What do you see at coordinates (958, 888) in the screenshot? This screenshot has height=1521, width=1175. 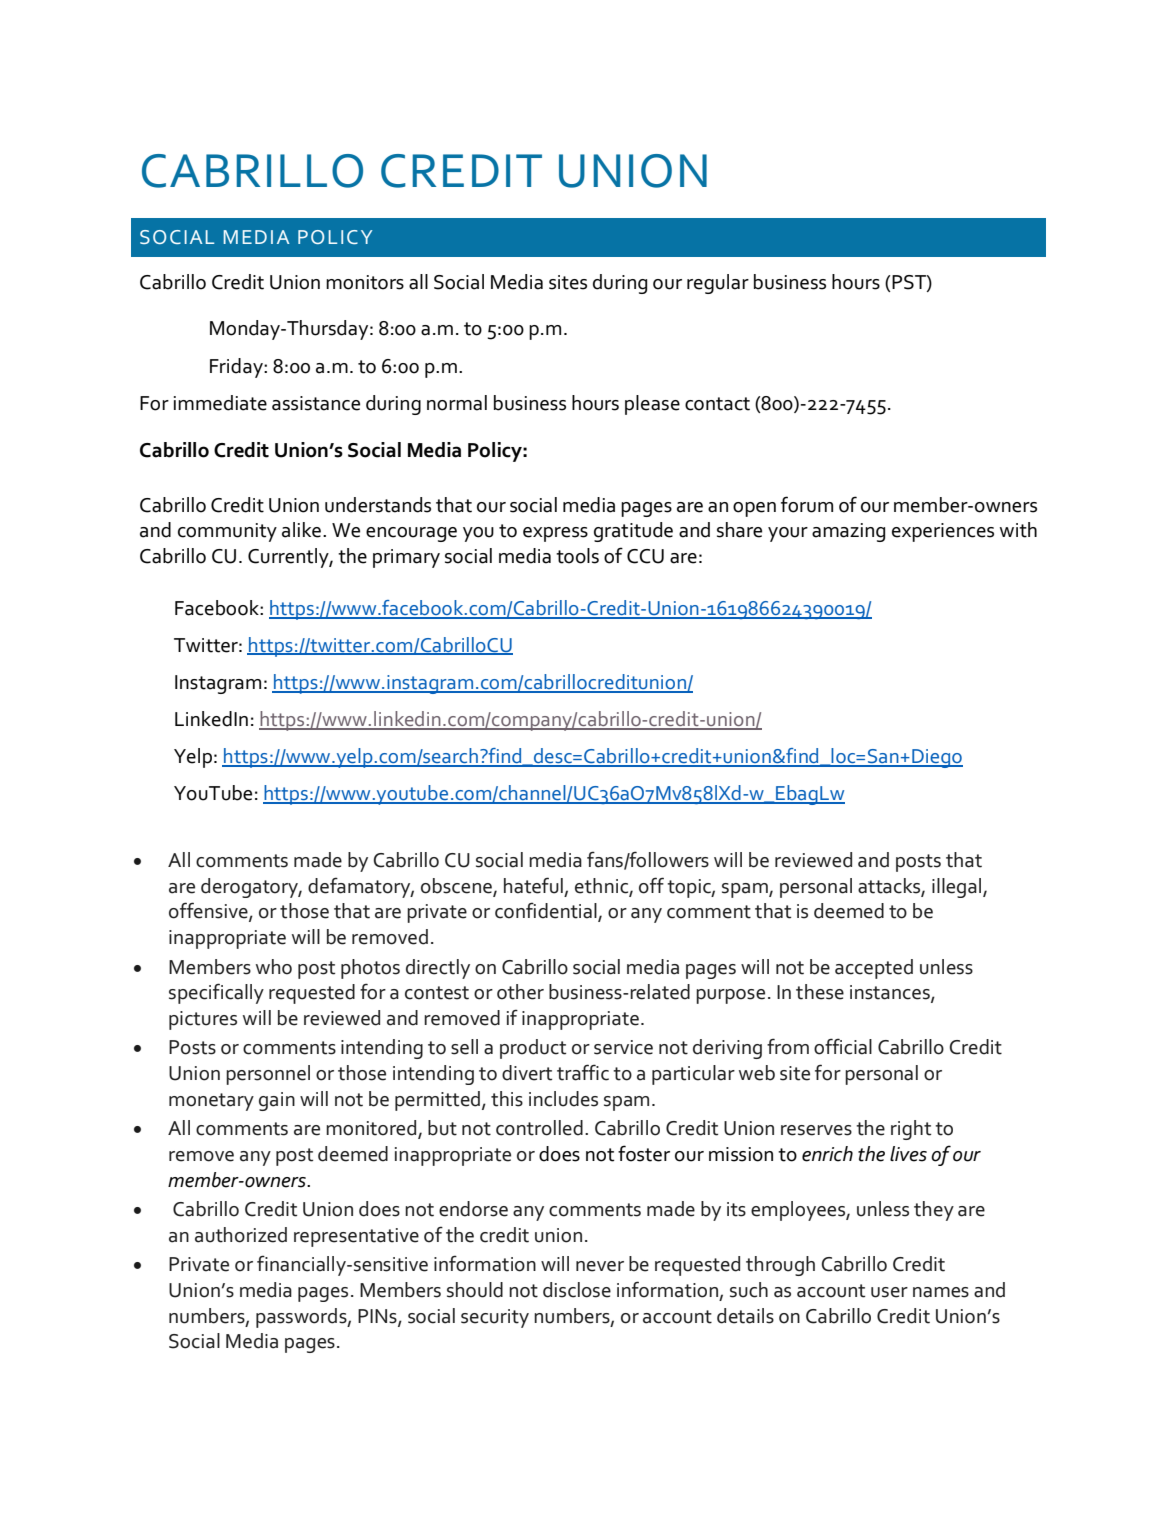 I see `illegal` at bounding box center [958, 888].
